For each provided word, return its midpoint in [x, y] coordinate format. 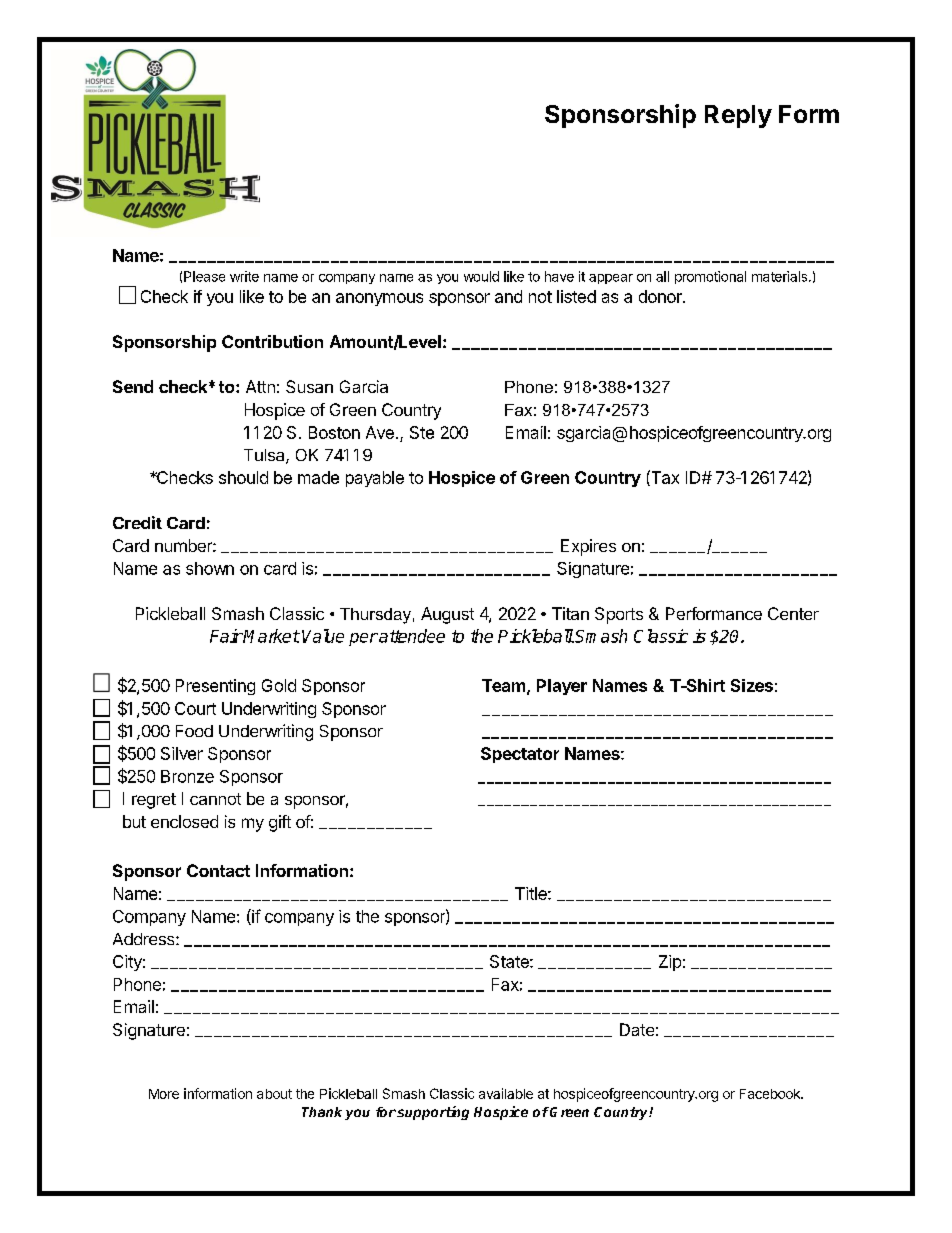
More [164, 1094]
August [447, 615]
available [506, 1093]
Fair [226, 636]
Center [793, 613]
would [481, 276]
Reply [738, 116]
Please [204, 276]
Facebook [771, 1094]
